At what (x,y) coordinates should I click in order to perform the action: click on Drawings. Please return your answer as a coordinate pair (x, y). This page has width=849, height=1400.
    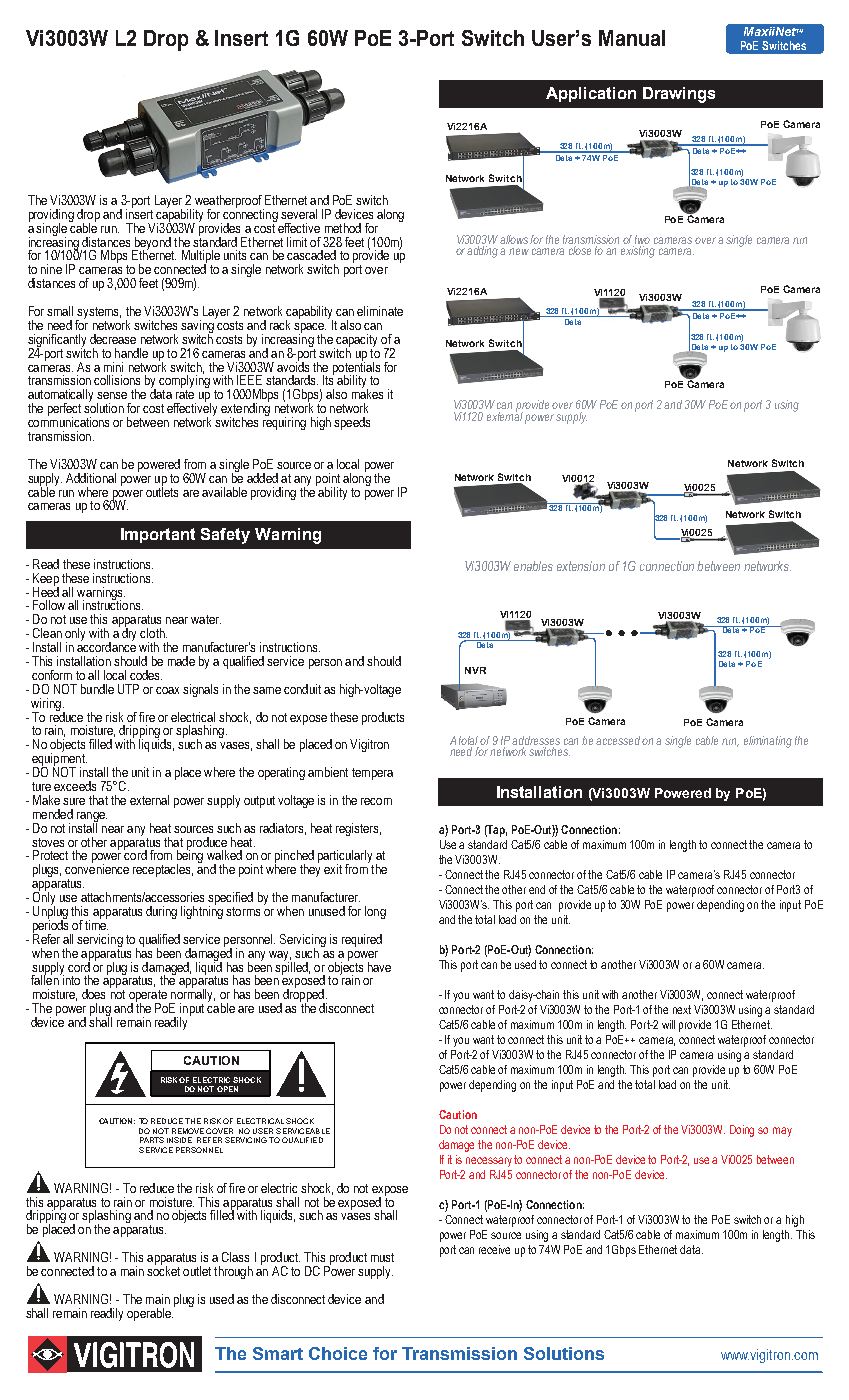
    Looking at the image, I should click on (679, 95).
